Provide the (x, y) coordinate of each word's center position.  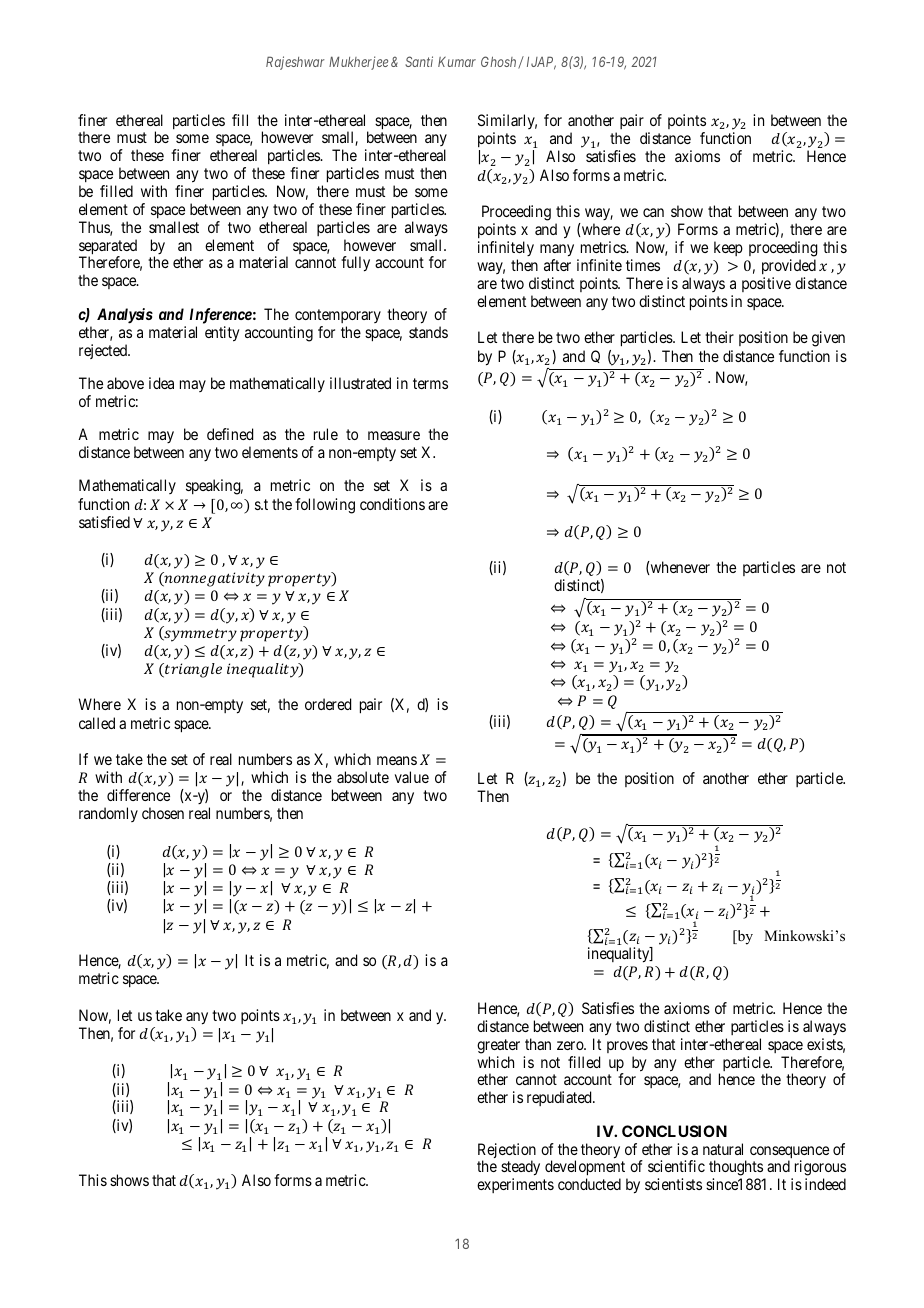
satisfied (104, 522)
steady (520, 1169)
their (719, 337)
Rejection (507, 1152)
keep (728, 248)
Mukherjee (358, 63)
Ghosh (500, 62)
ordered (328, 704)
